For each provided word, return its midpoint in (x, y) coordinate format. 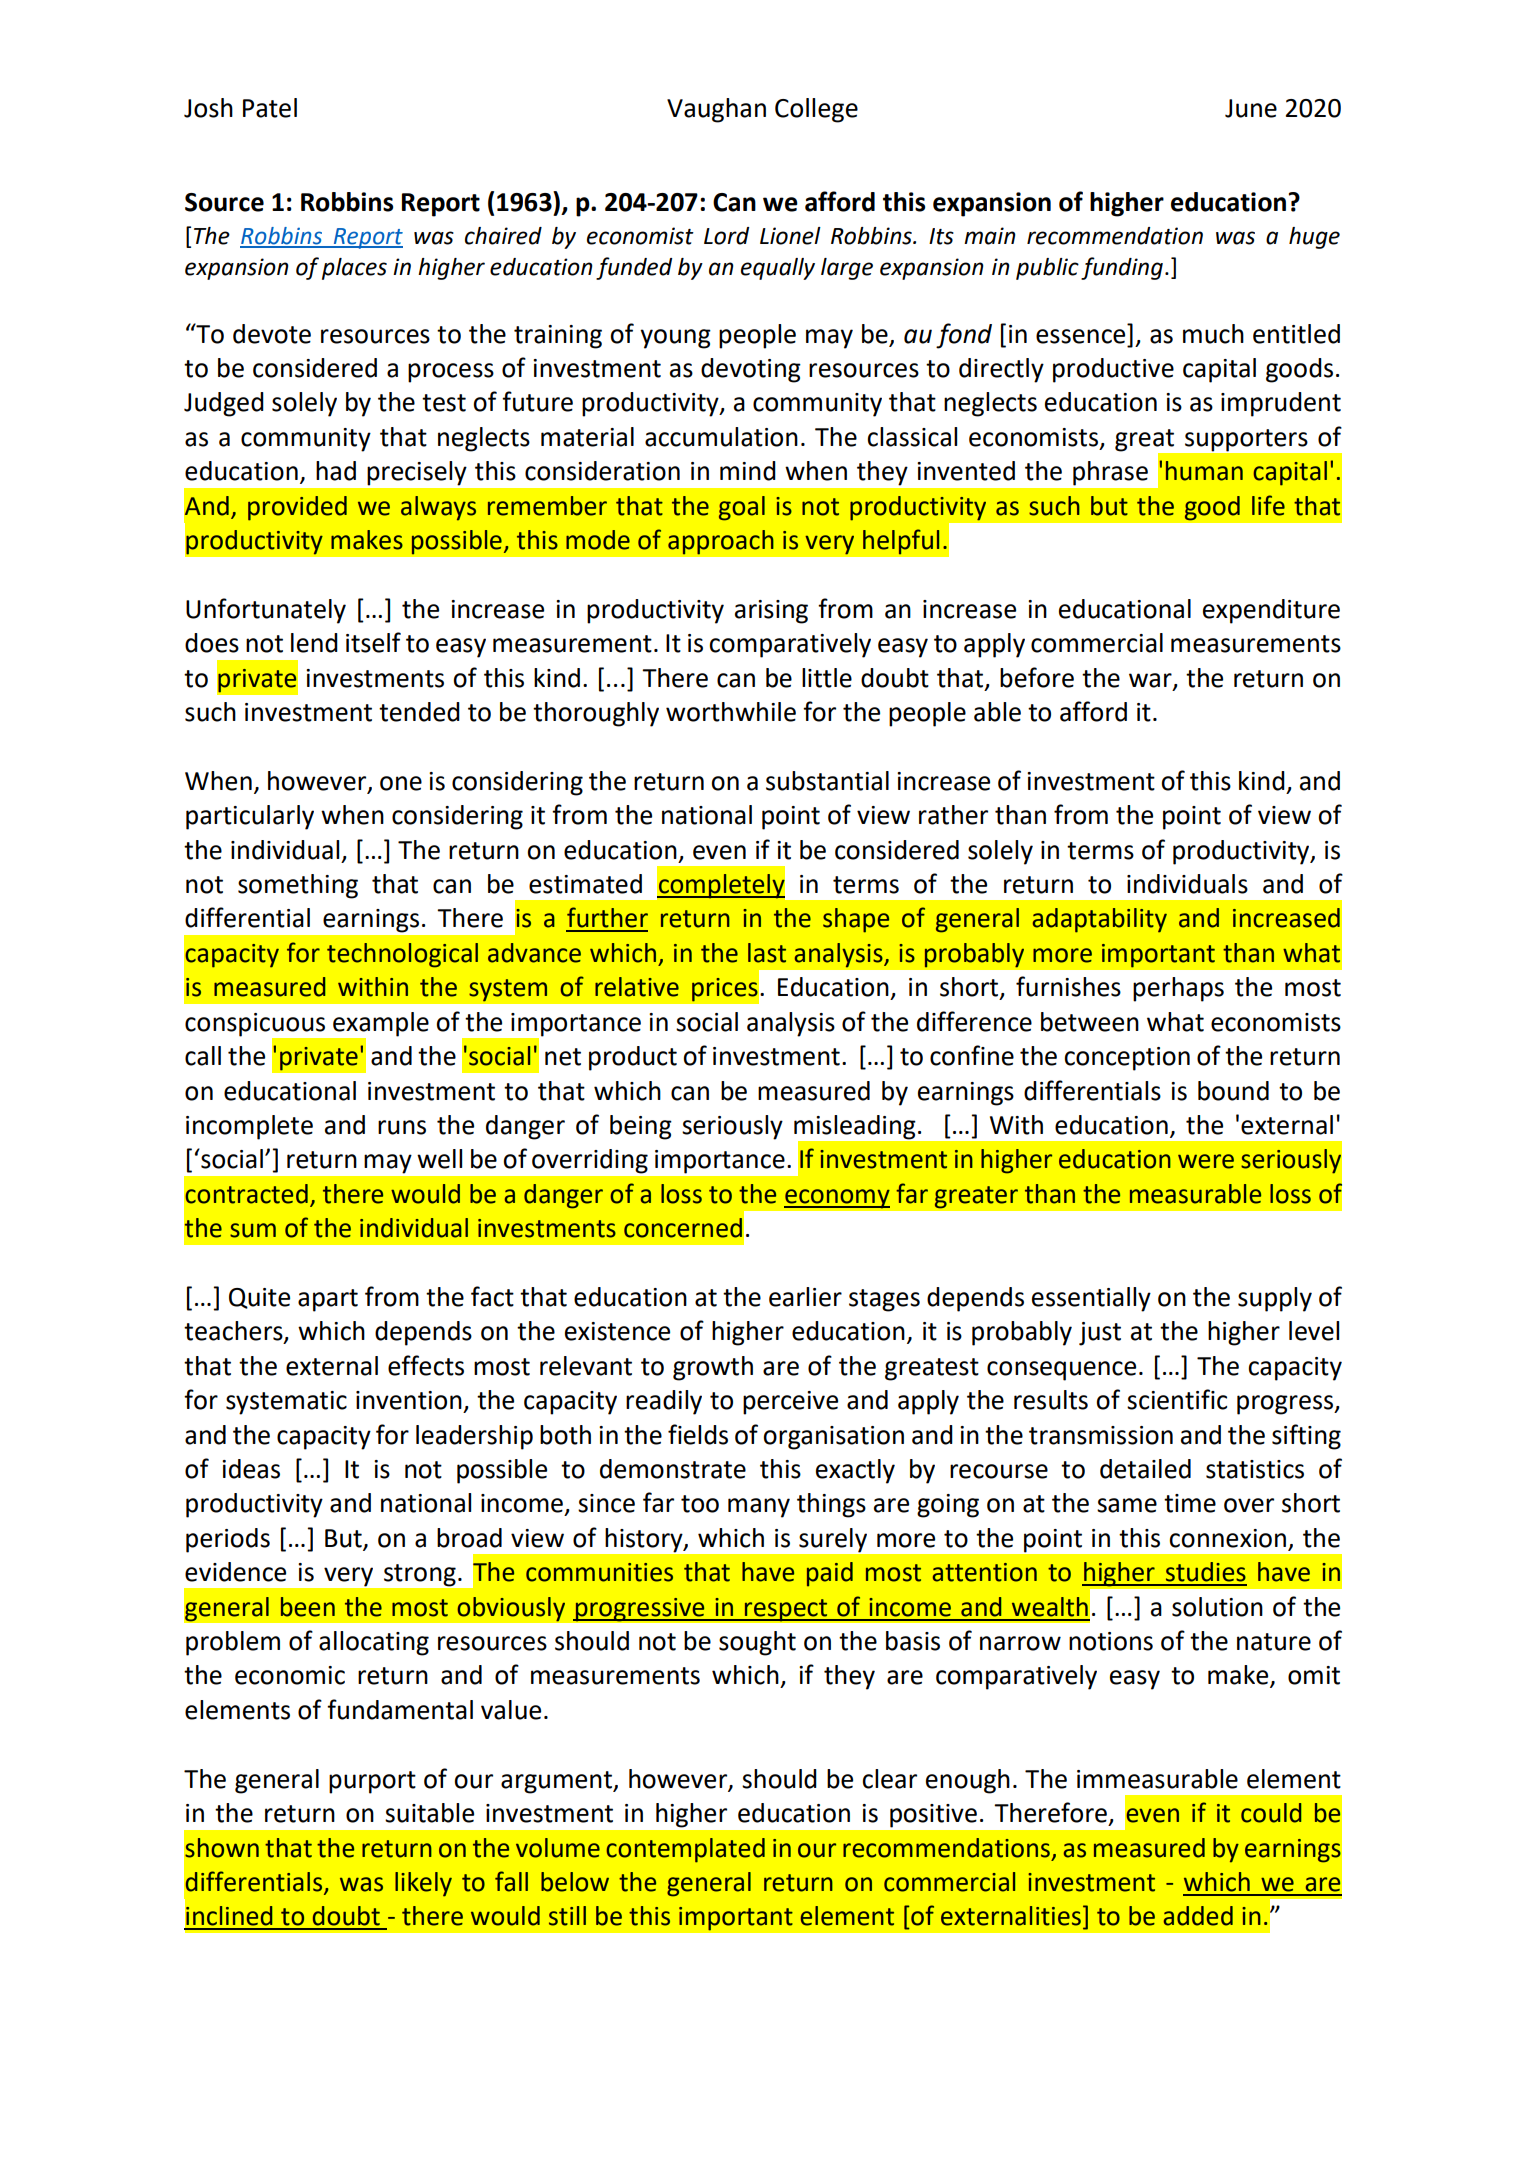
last (767, 953)
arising (771, 612)
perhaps (1178, 989)
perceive (790, 1403)
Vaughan (716, 110)
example (381, 1024)
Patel (270, 108)
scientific (1177, 1399)
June (1251, 108)
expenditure (1271, 611)
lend (314, 643)
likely (423, 1884)
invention (409, 1400)
